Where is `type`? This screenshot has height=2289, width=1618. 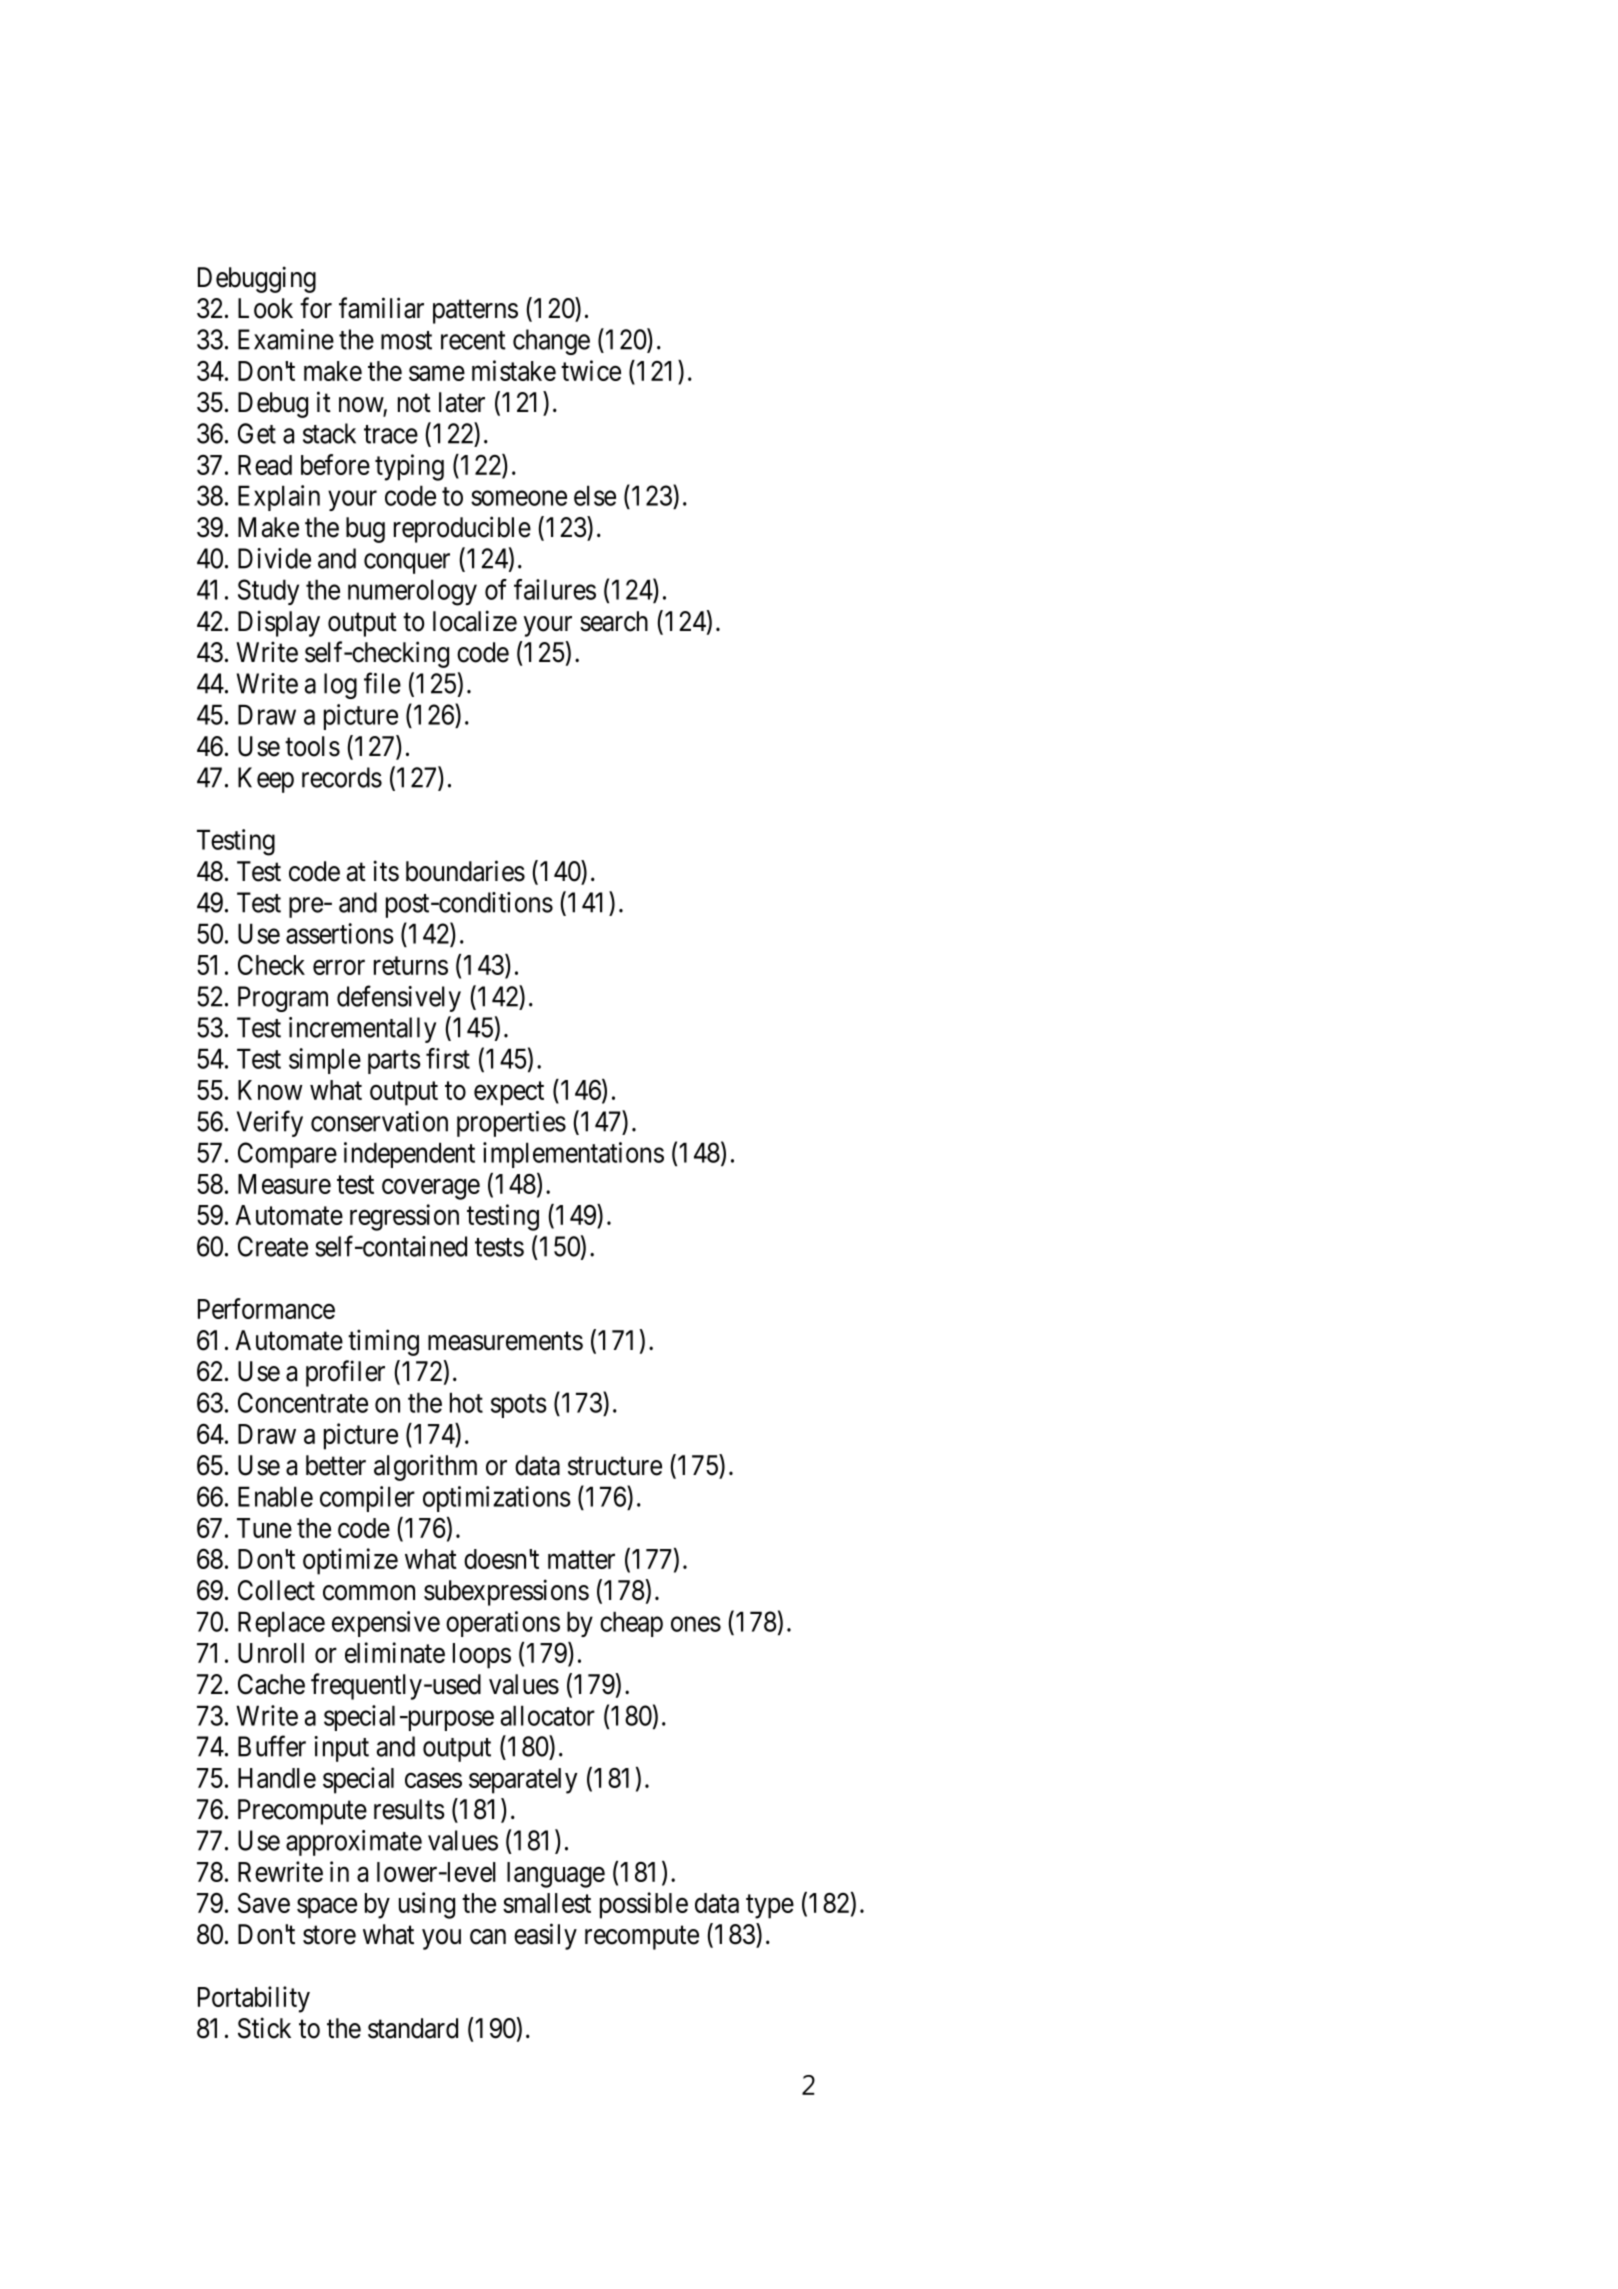
type is located at coordinates (770, 1907).
